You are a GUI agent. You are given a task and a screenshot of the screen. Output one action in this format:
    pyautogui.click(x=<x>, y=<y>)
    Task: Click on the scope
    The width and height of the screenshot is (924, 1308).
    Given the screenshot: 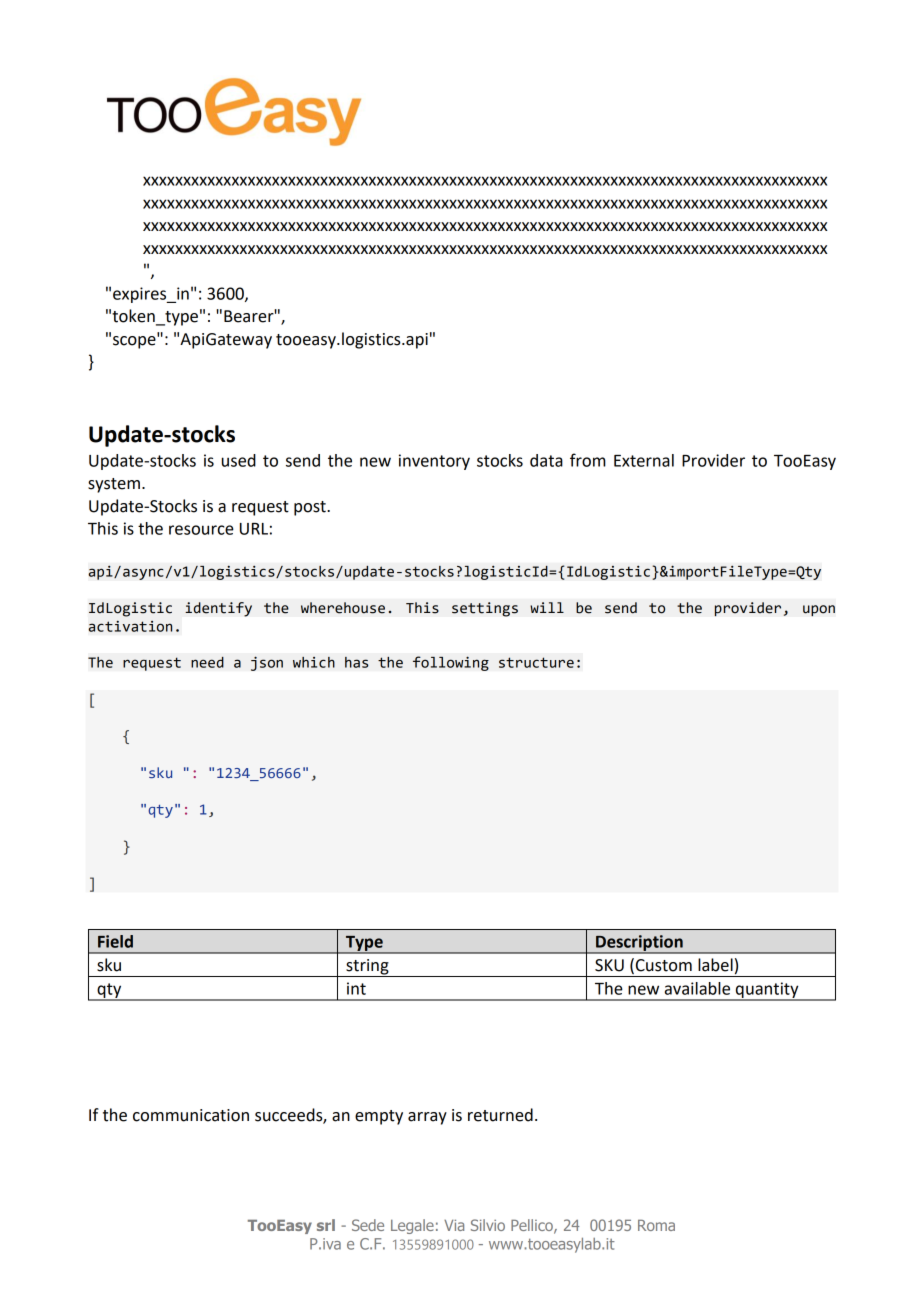 What is the action you would take?
    pyautogui.click(x=135, y=341)
